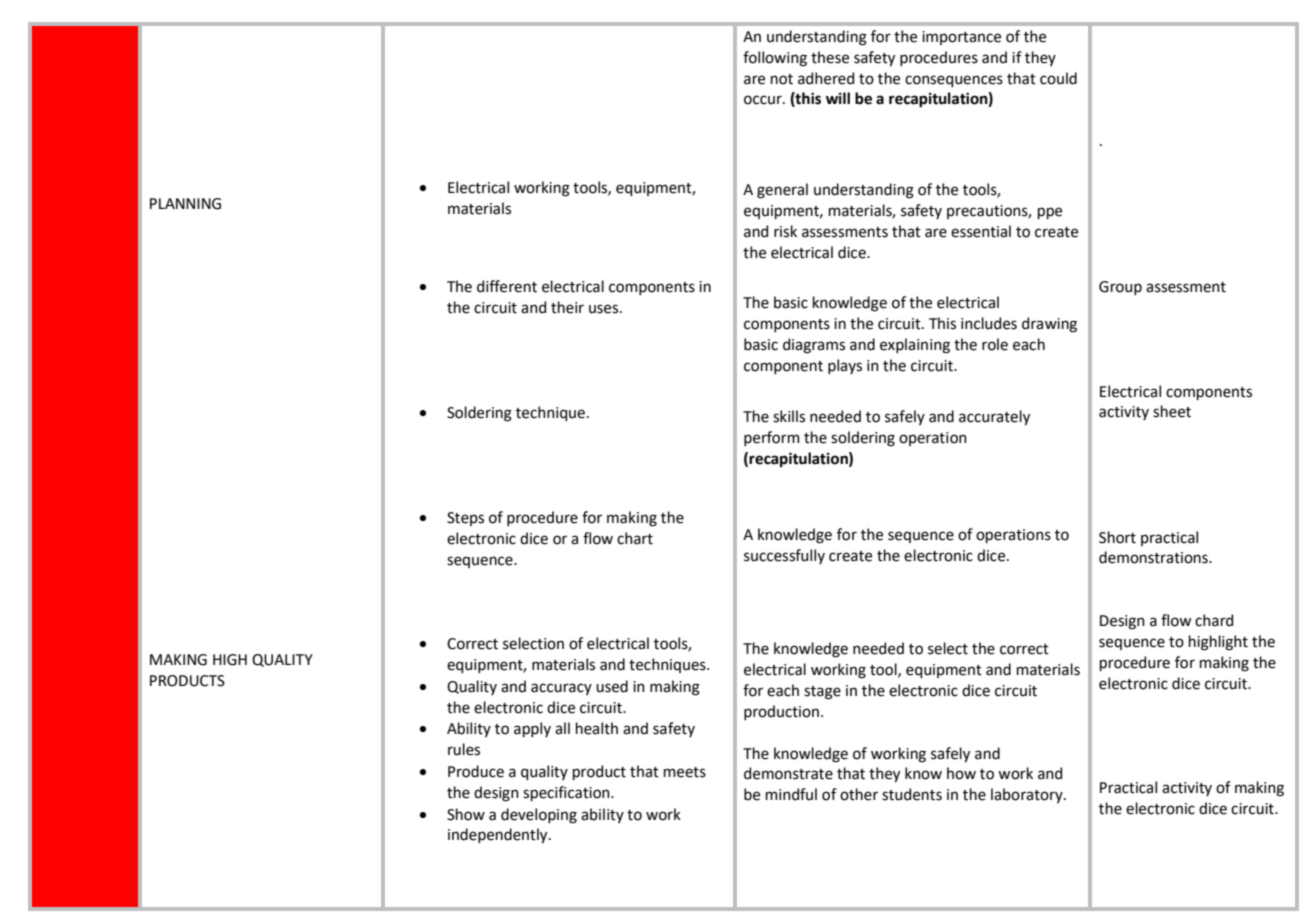 The height and width of the document is (924, 1308). I want to click on demonstrations, so click(1154, 557).
